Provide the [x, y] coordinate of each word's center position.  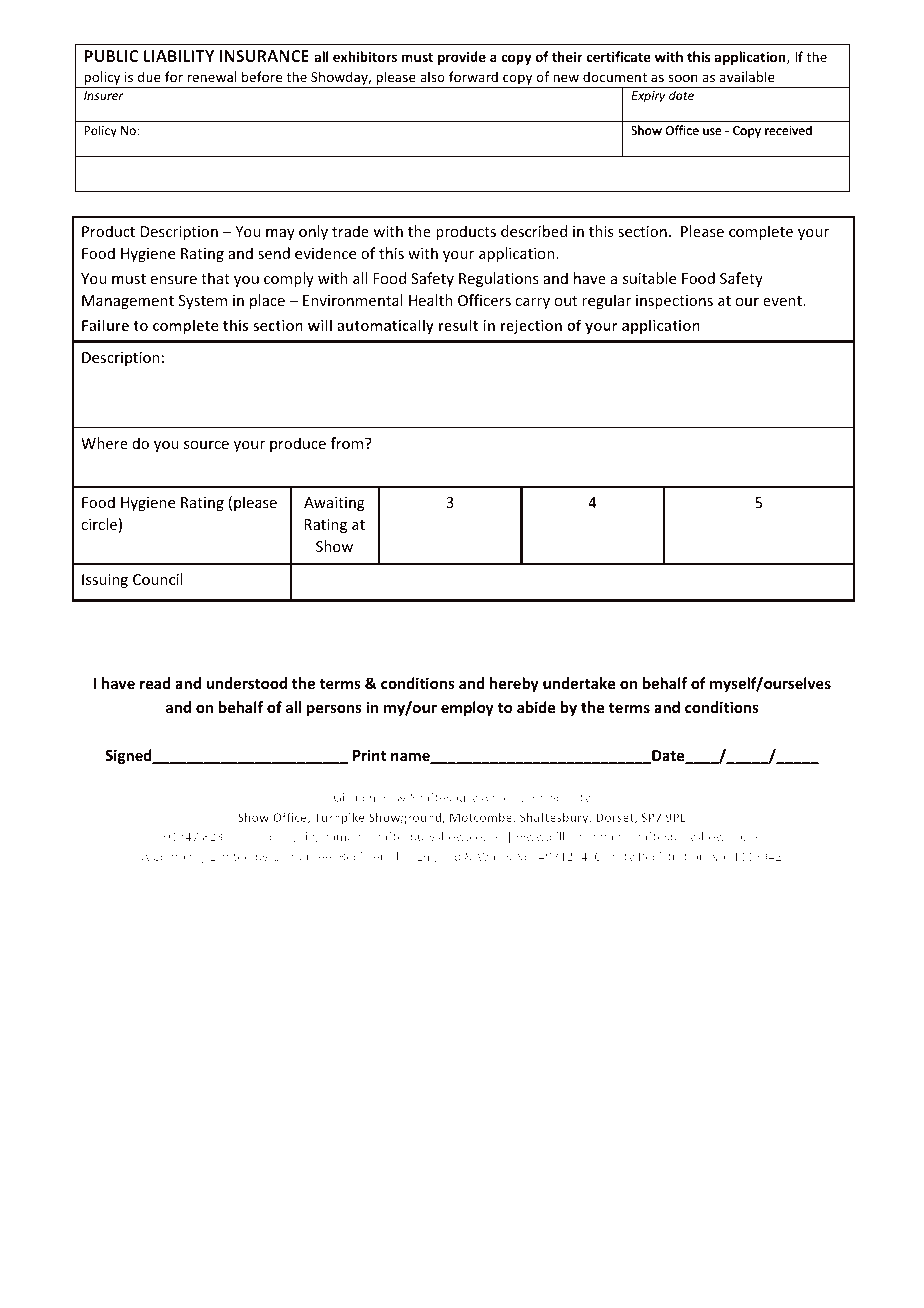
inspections [674, 302]
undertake [579, 683]
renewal [211, 76]
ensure [174, 280]
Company [179, 857]
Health [431, 300]
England [438, 857]
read [155, 683]
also [432, 76]
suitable [649, 278]
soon [683, 78]
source [206, 445]
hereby [514, 684]
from [348, 443]
